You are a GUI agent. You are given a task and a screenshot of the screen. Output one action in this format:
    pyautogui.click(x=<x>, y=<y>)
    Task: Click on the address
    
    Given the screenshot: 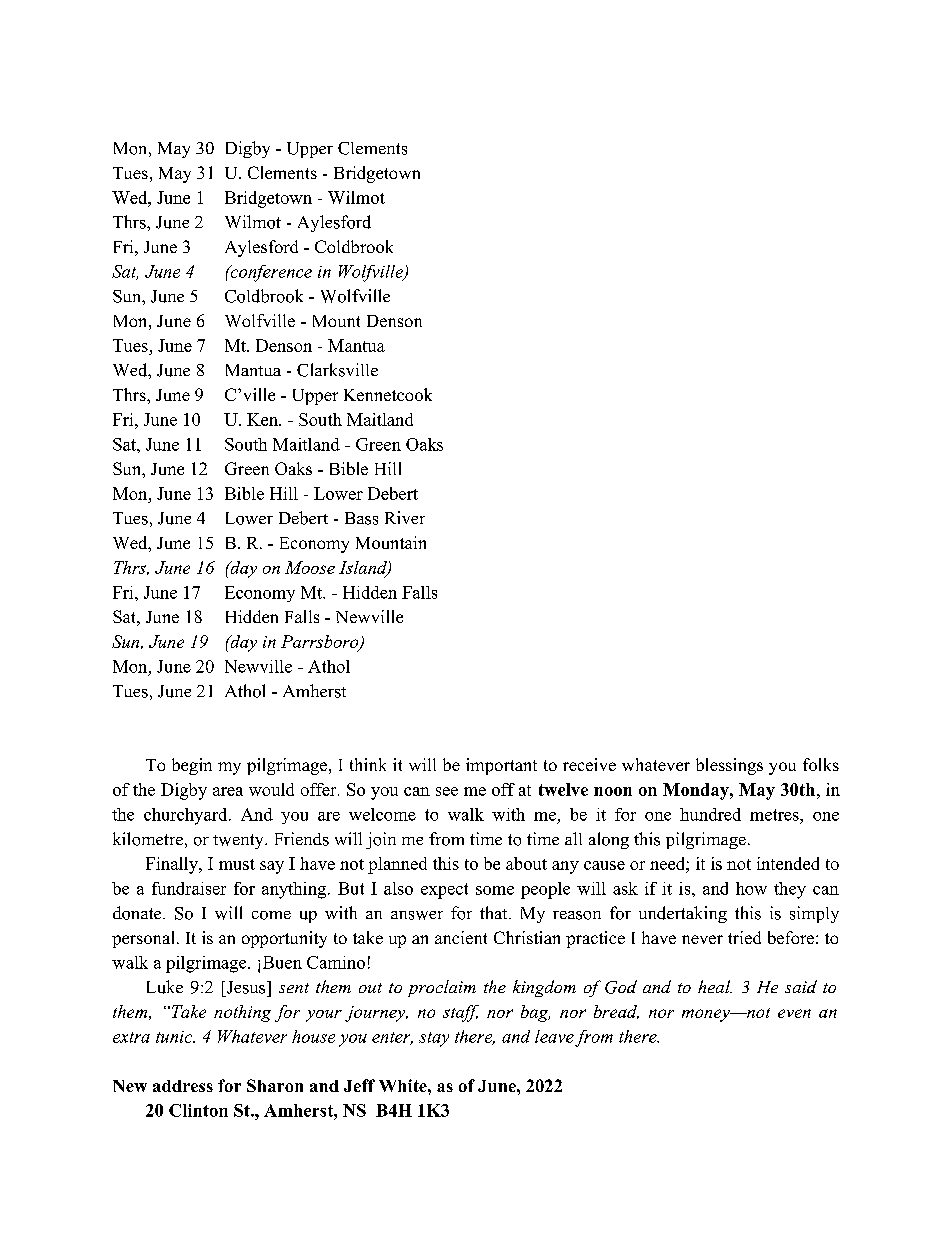 What is the action you would take?
    pyautogui.click(x=183, y=1086)
